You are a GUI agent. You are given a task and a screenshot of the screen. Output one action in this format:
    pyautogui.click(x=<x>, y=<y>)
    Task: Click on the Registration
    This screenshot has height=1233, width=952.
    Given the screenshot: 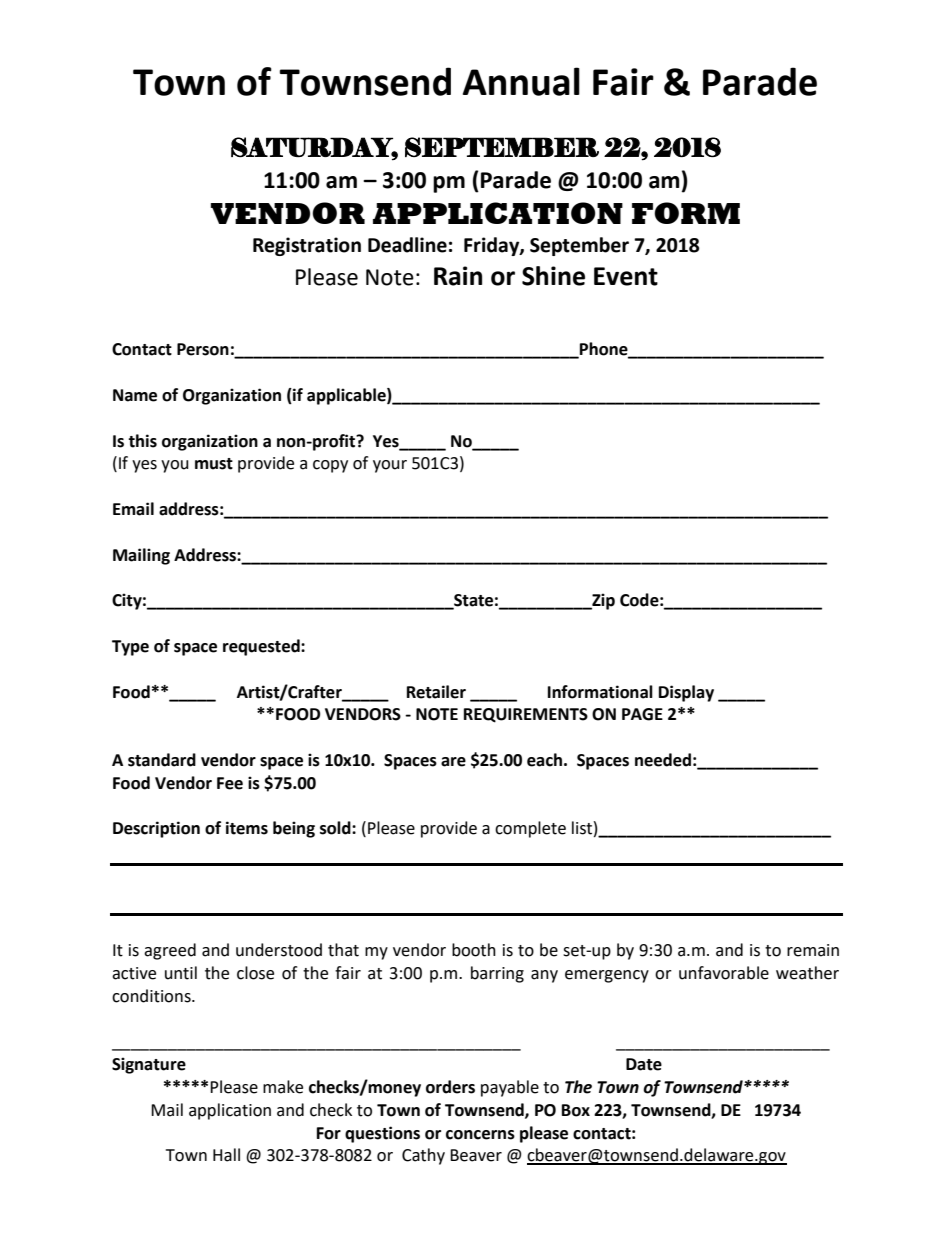 What is the action you would take?
    pyautogui.click(x=307, y=246)
